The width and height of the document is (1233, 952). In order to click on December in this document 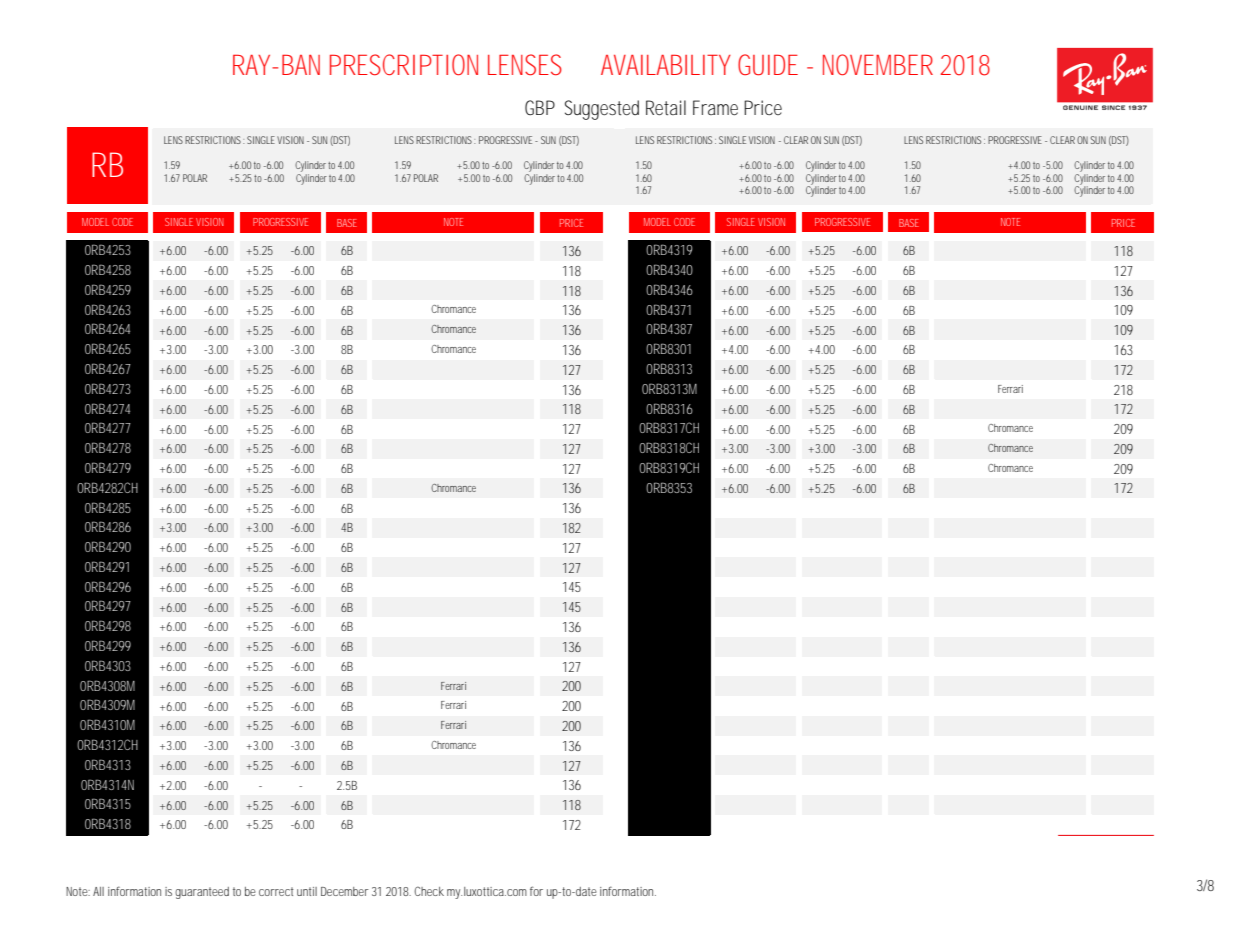, I will do `click(345, 891)`.
